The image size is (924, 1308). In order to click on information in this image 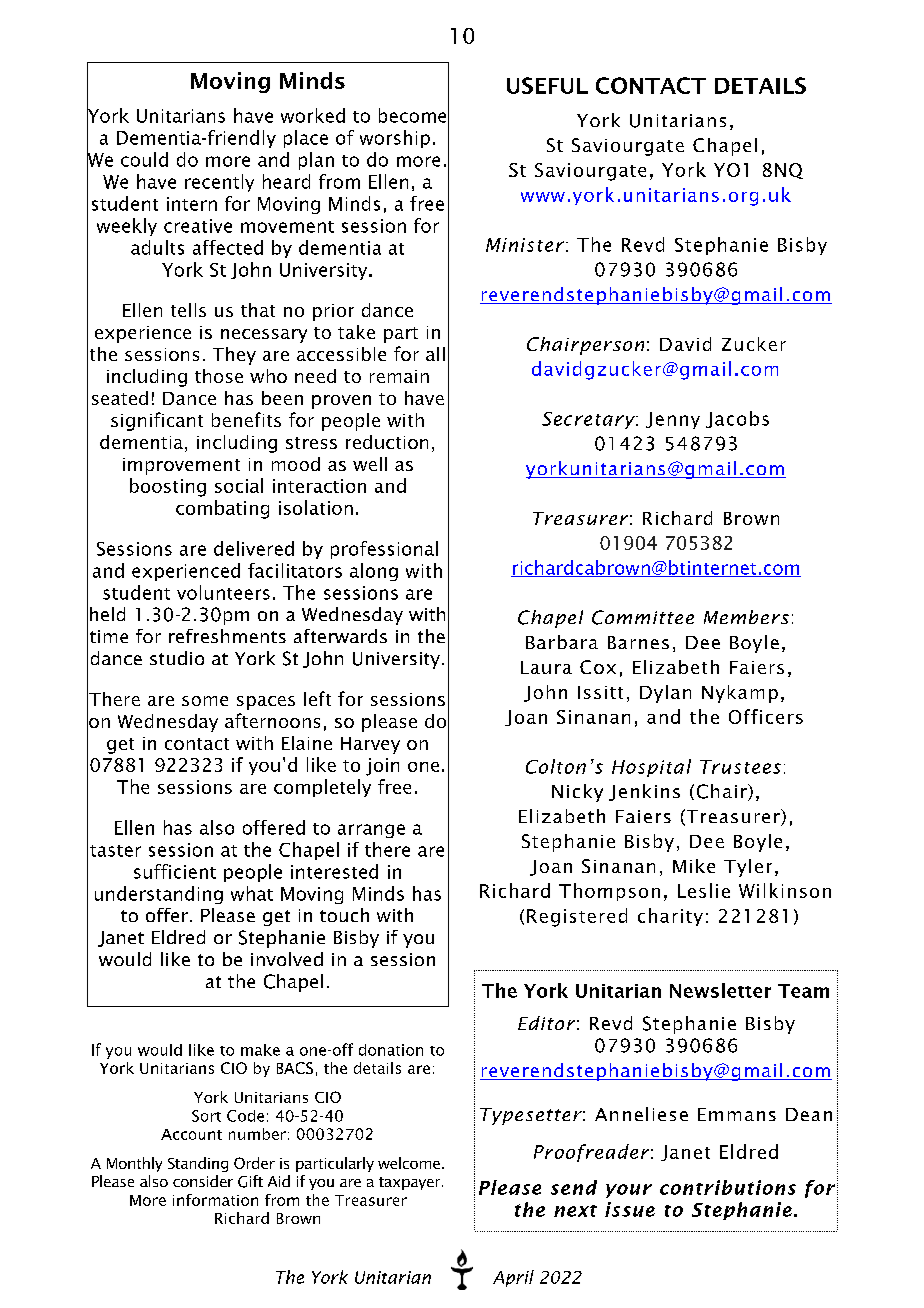, I will do `click(215, 1200)`.
